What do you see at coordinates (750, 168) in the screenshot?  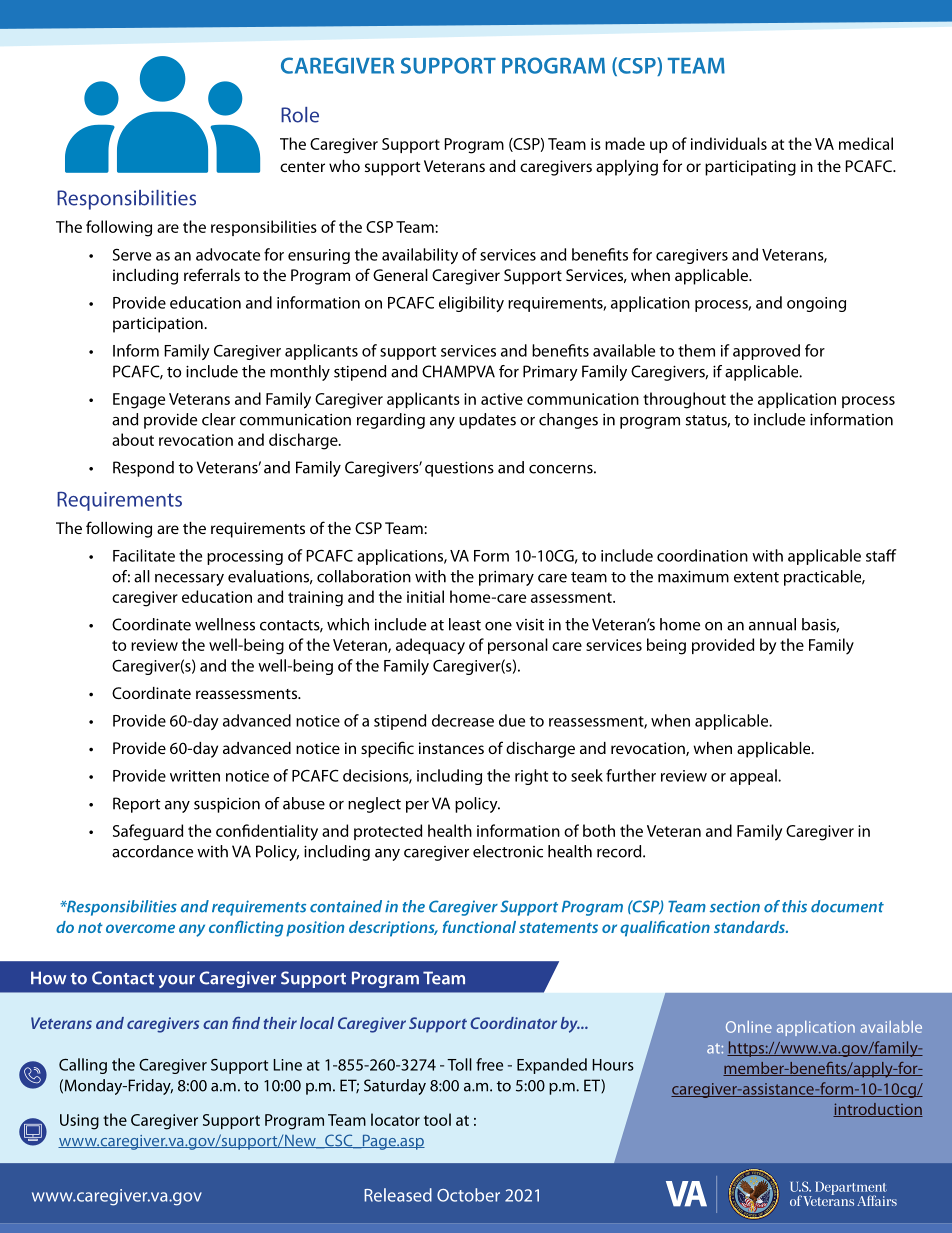 I see `participating` at bounding box center [750, 168].
